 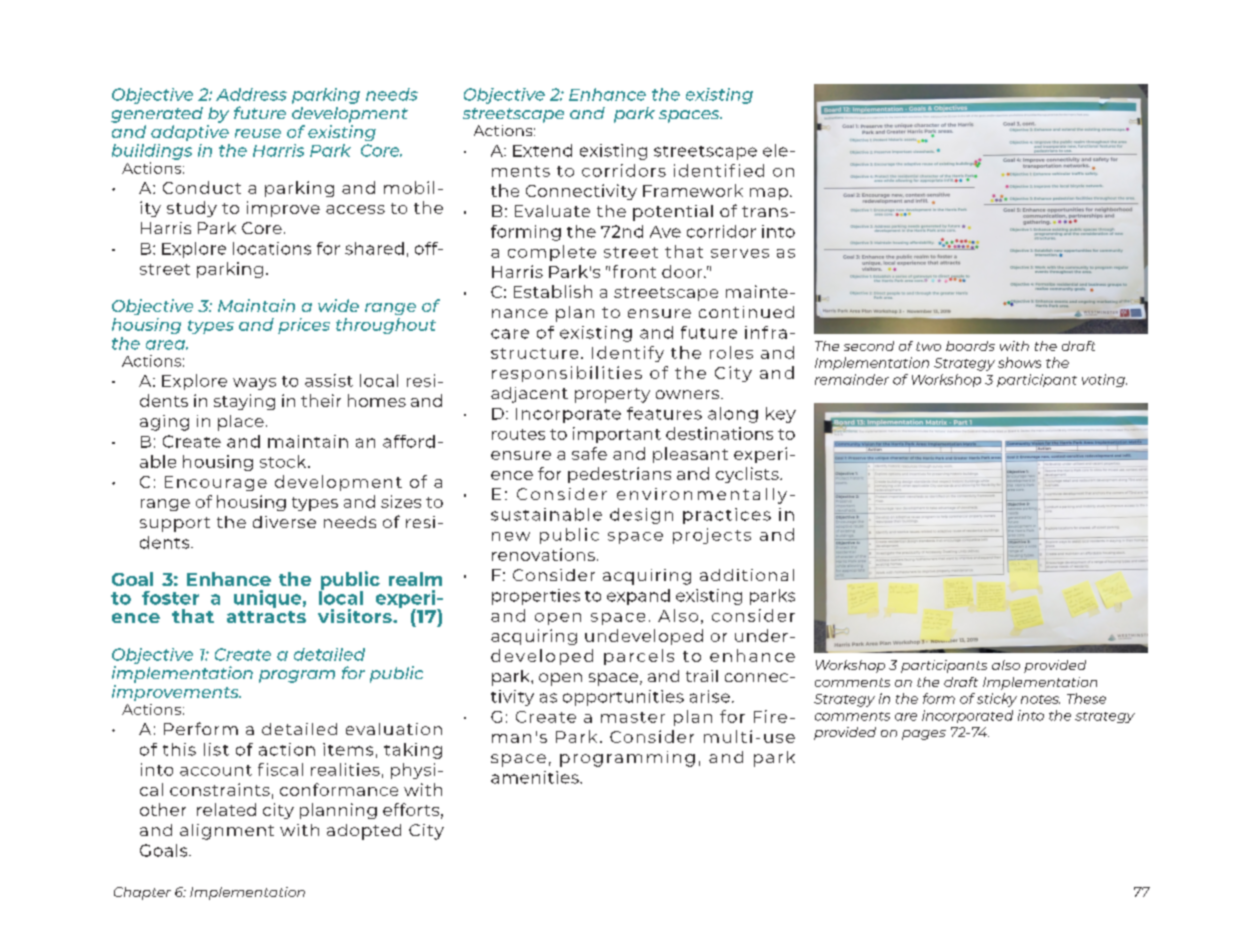 What do you see at coordinates (619, 475) in the screenshot?
I see `pedestrians` at bounding box center [619, 475].
